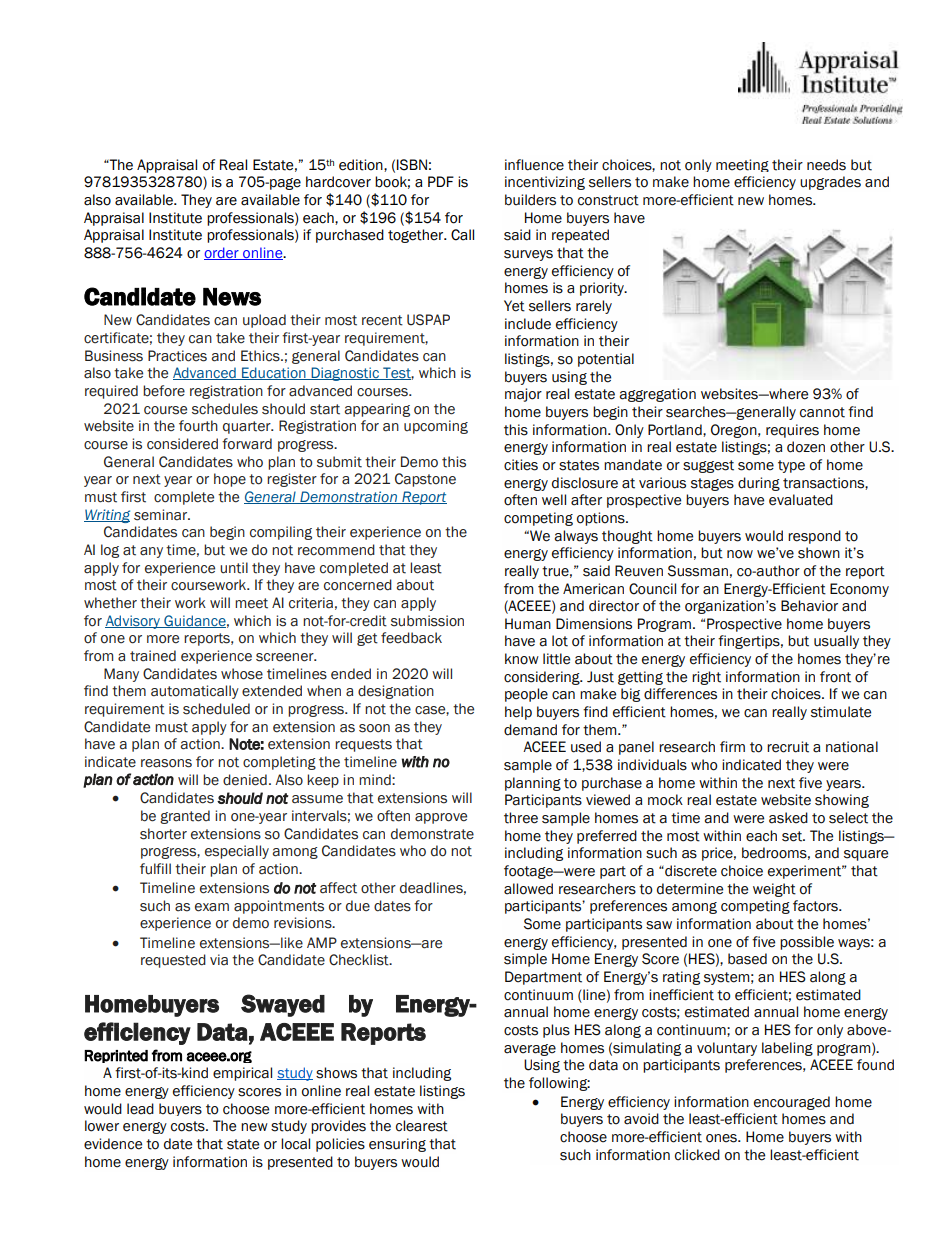 This screenshot has height=1233, width=952. Describe the element at coordinates (422, 1126) in the screenshot. I see `clearest` at that location.
